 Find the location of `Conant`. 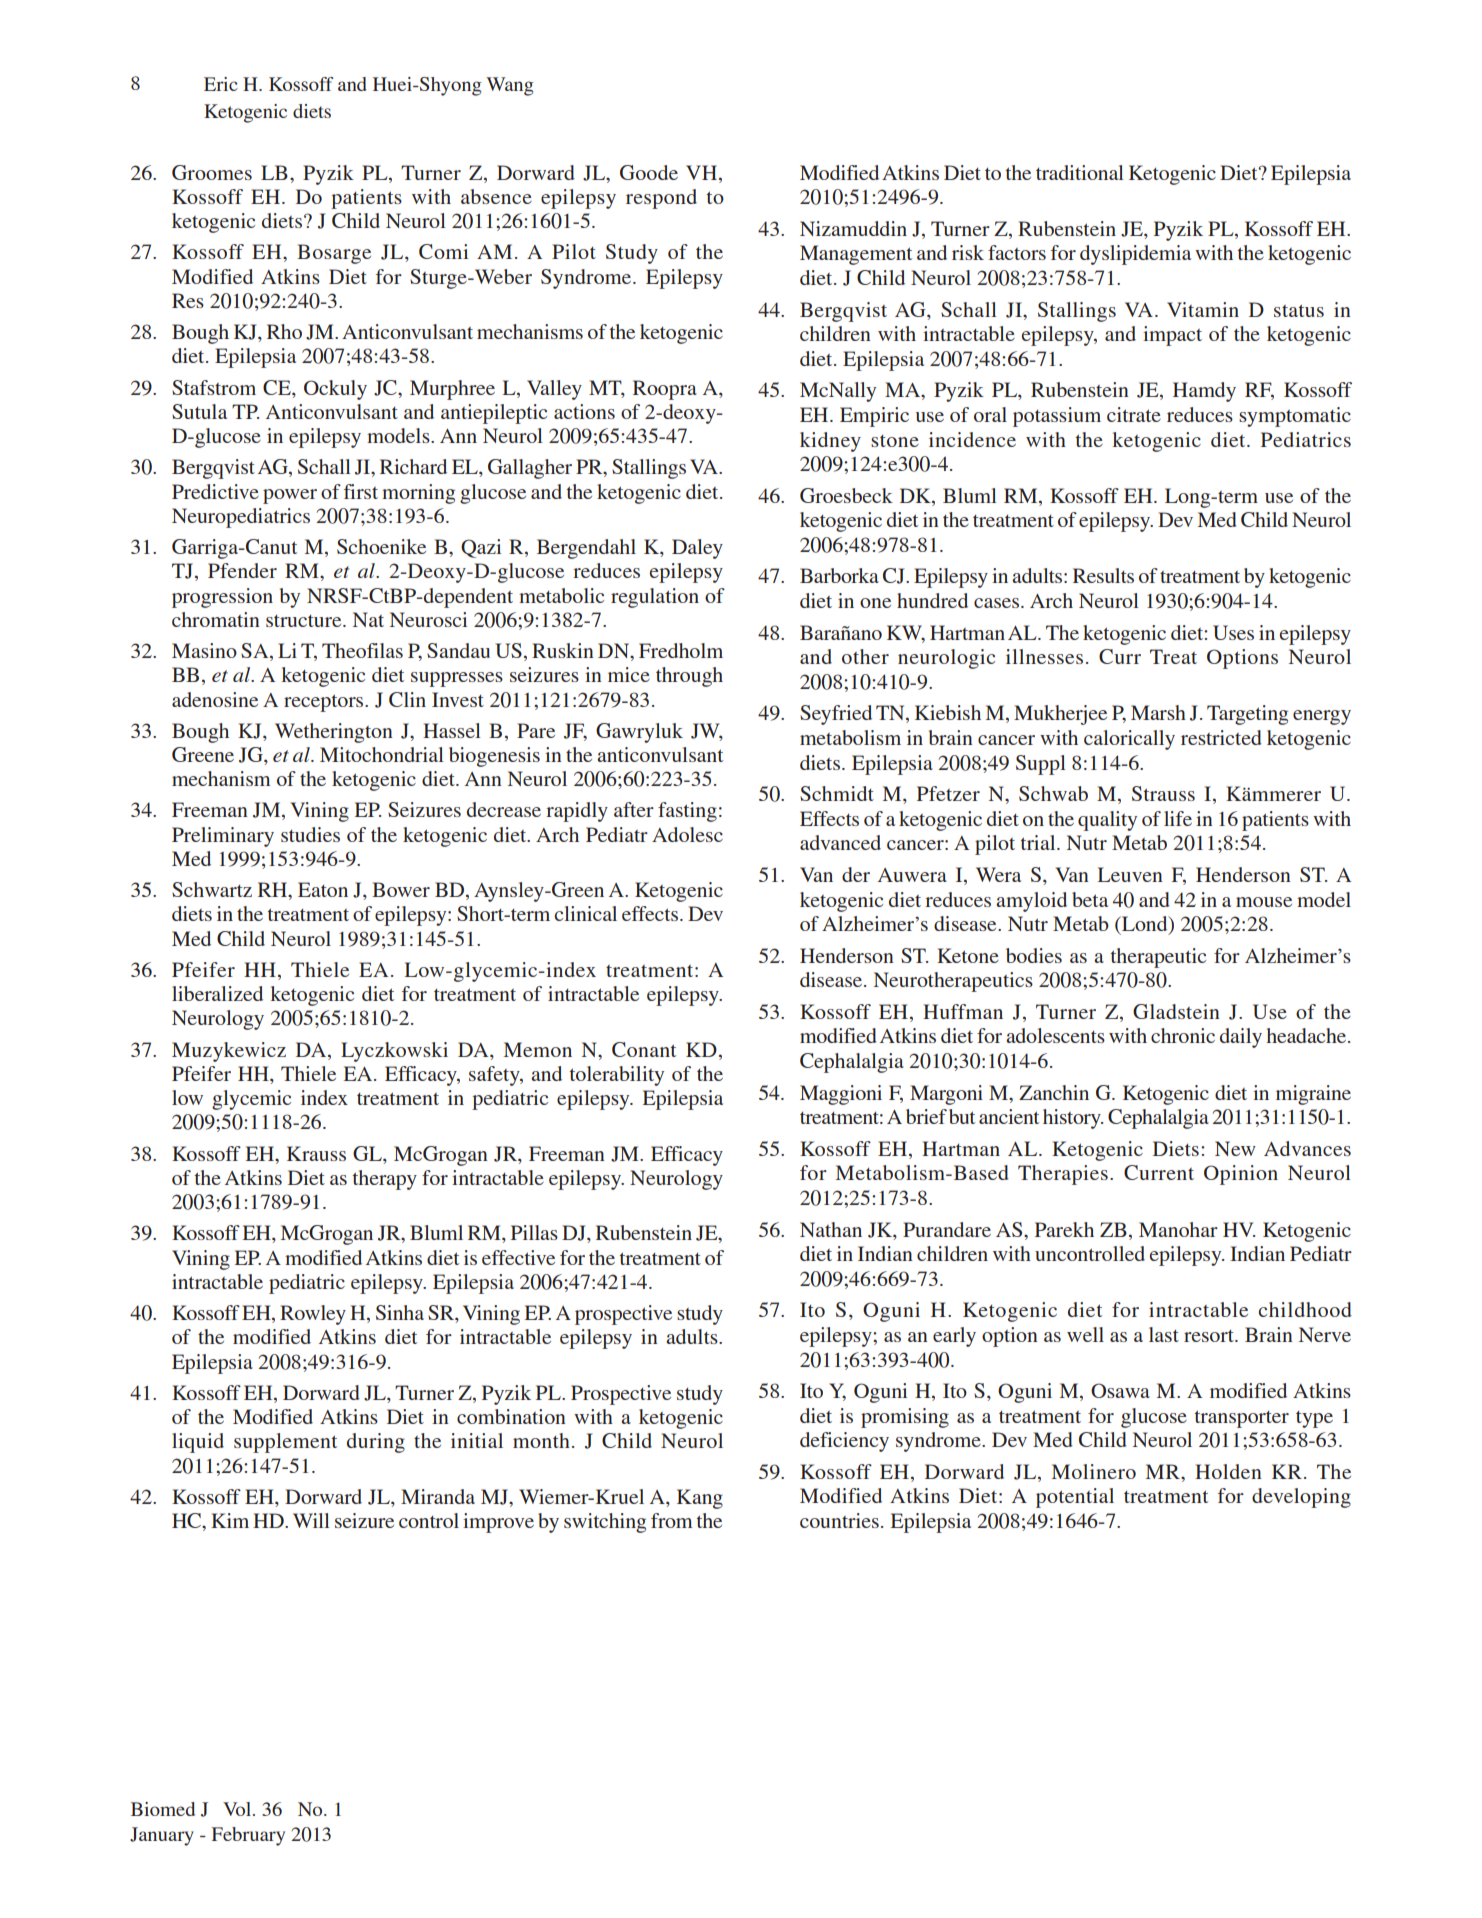

Conant is located at coordinates (644, 1049).
